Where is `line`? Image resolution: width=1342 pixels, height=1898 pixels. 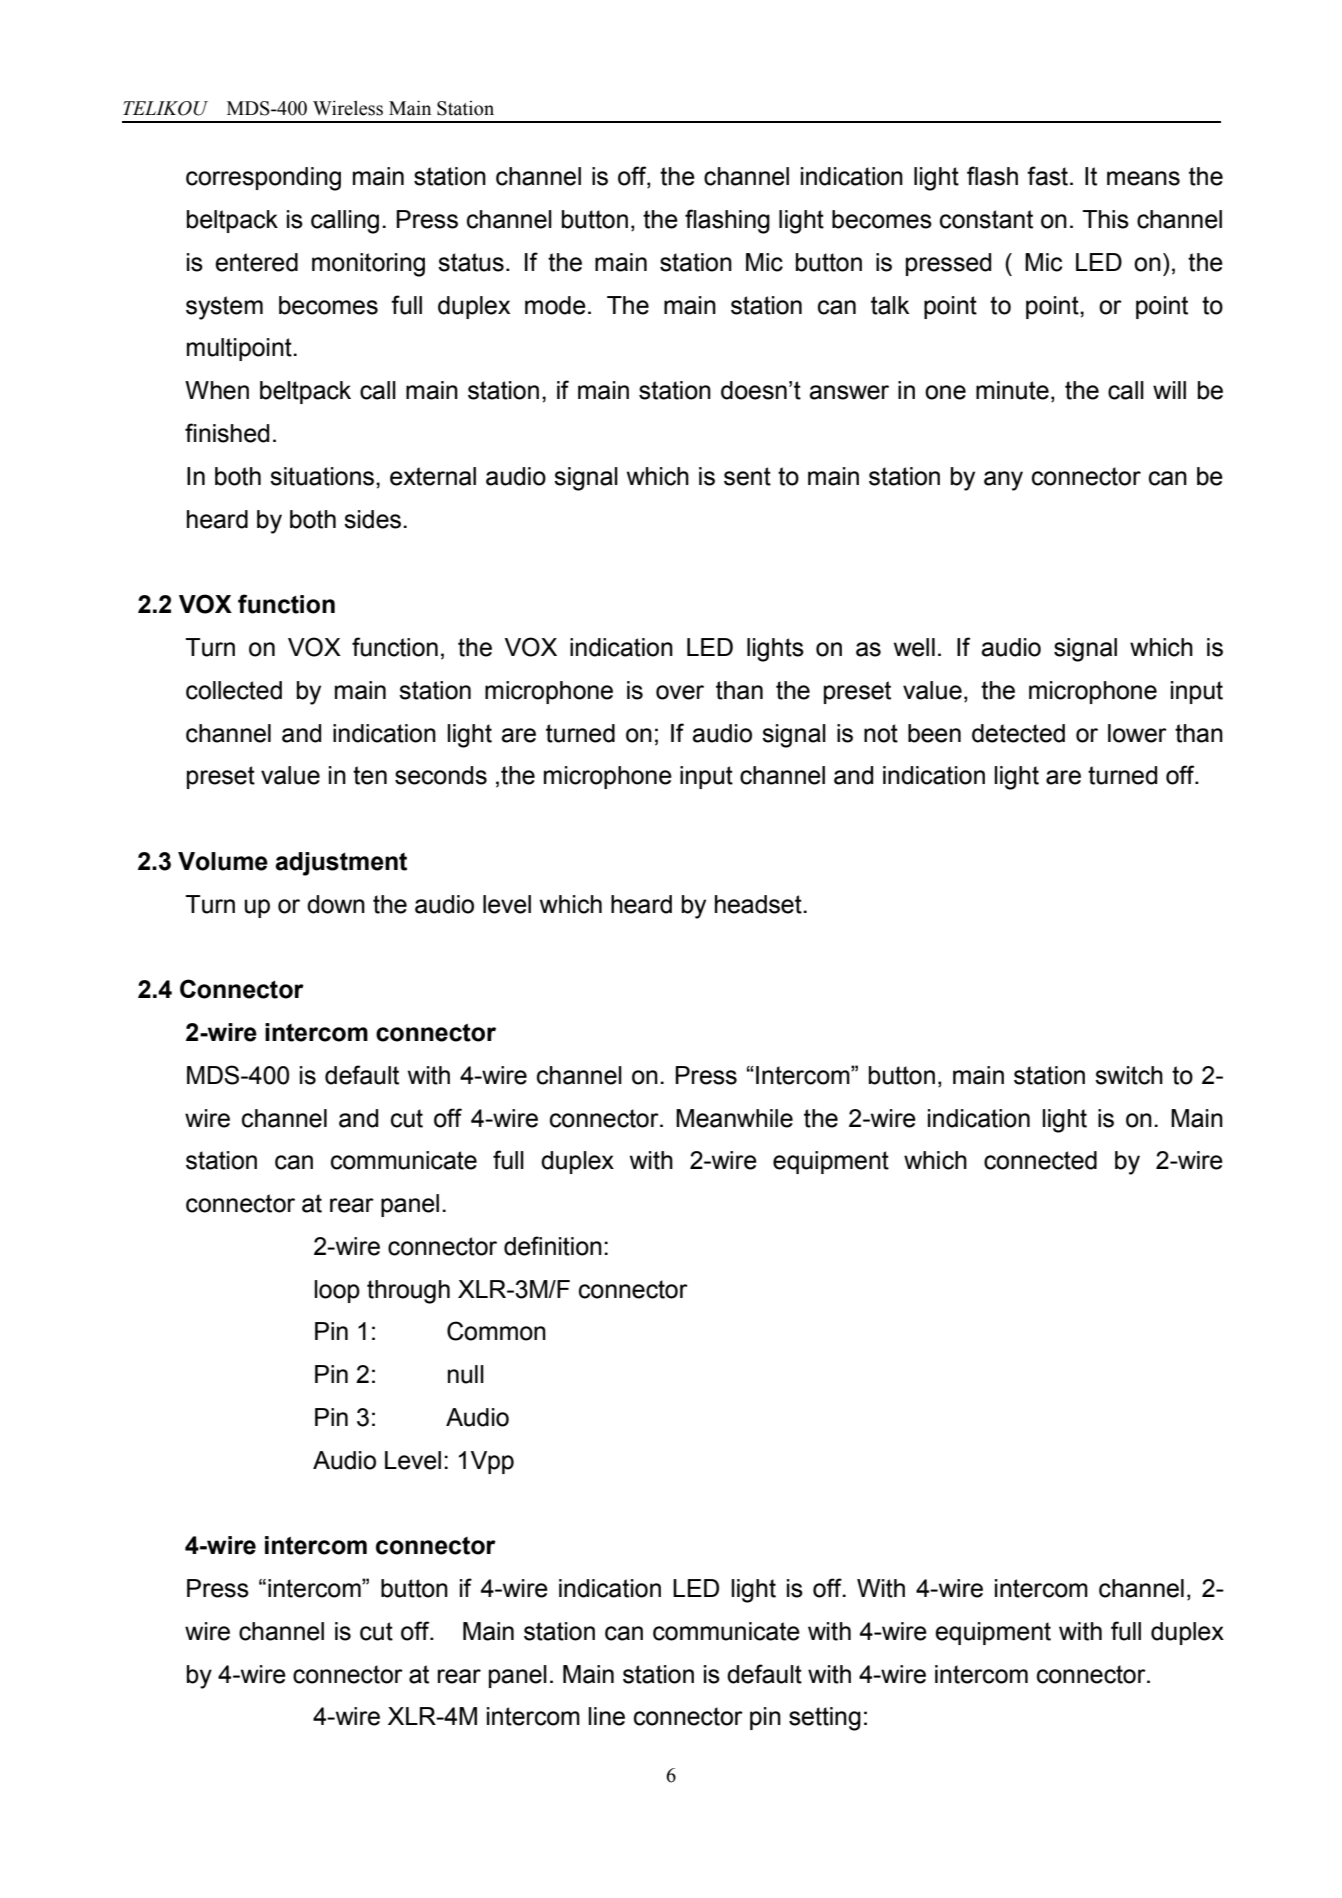
line is located at coordinates (606, 1716).
